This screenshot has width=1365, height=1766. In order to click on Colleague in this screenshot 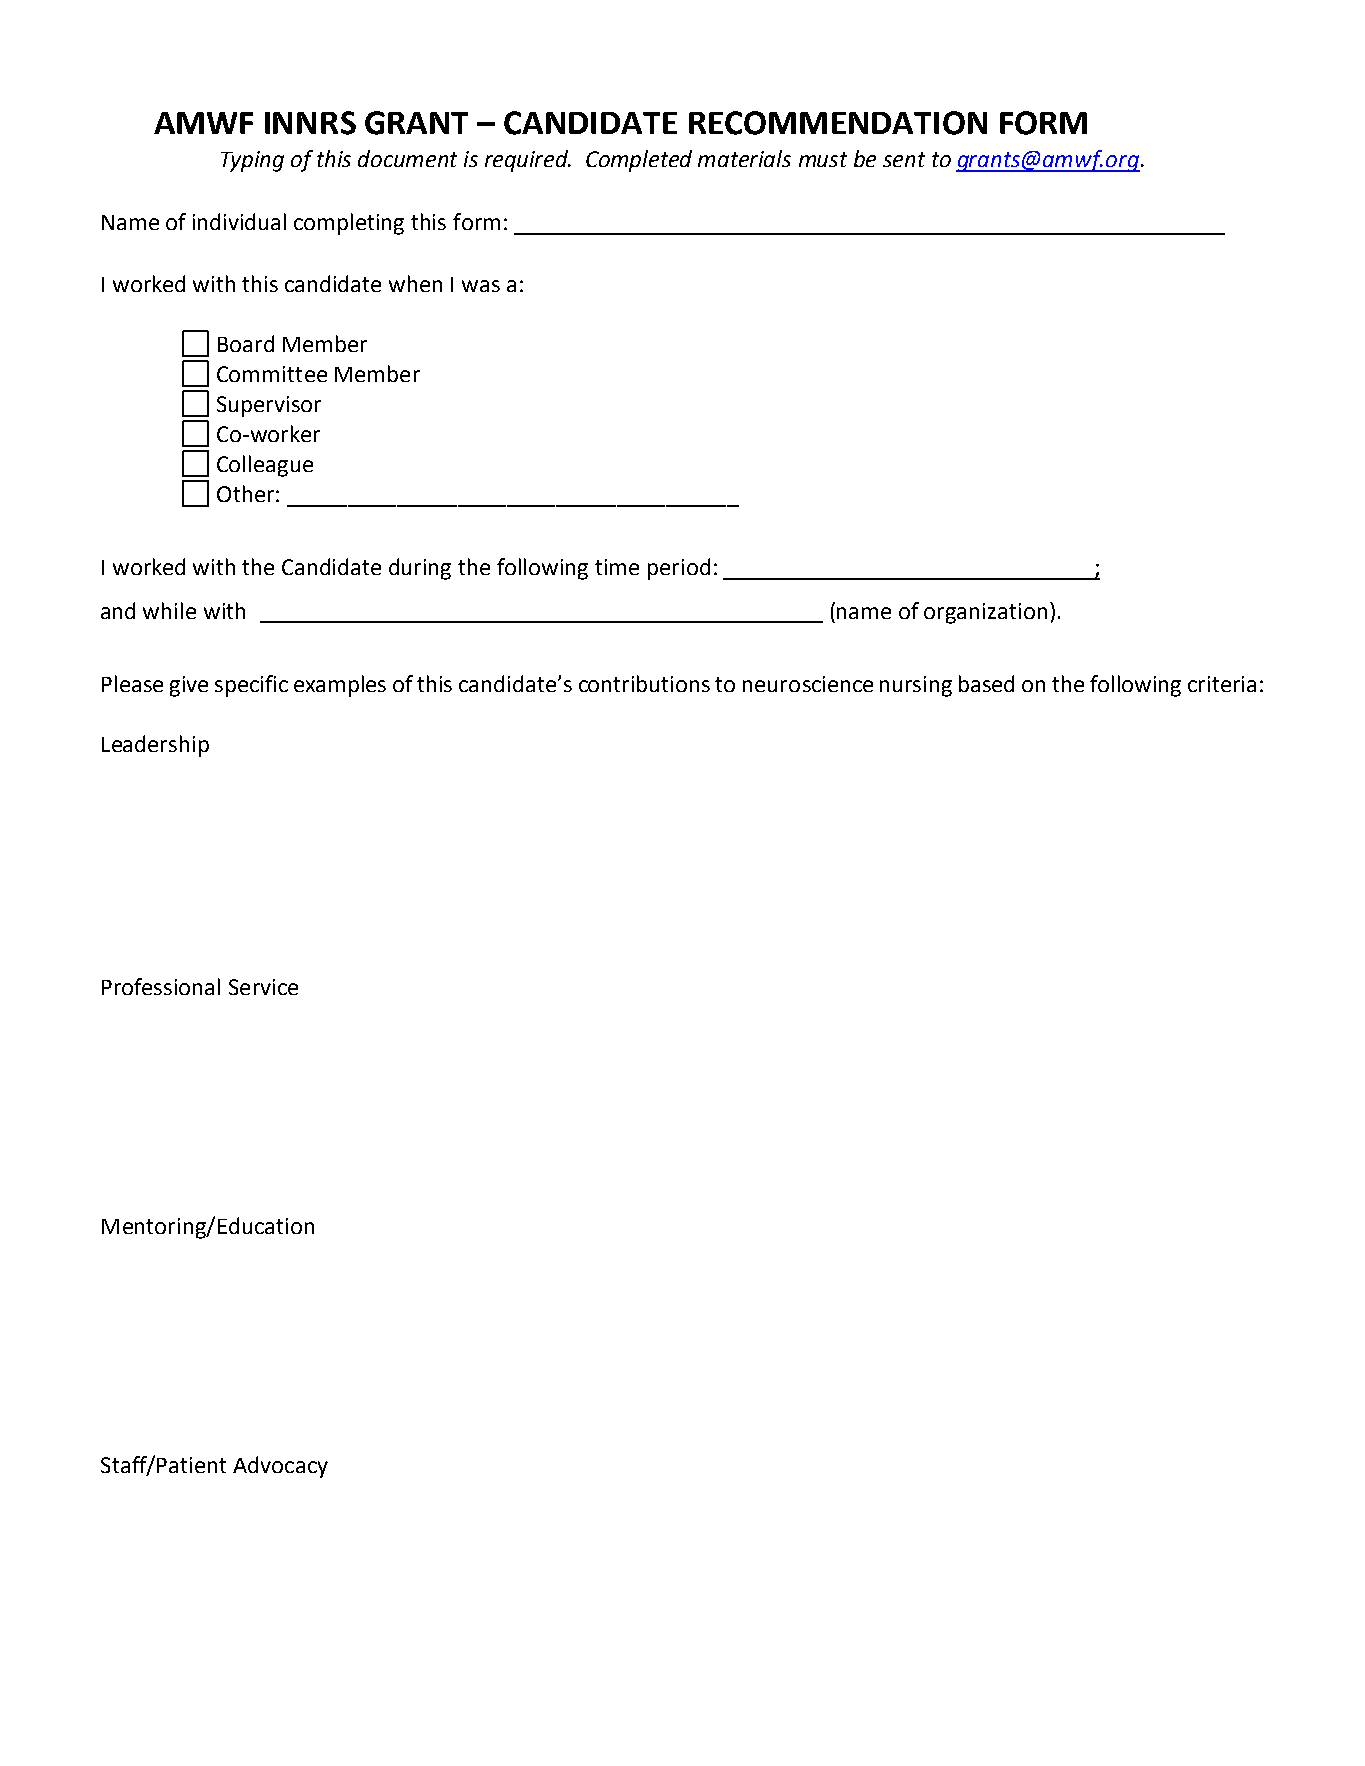, I will do `click(265, 466)`.
